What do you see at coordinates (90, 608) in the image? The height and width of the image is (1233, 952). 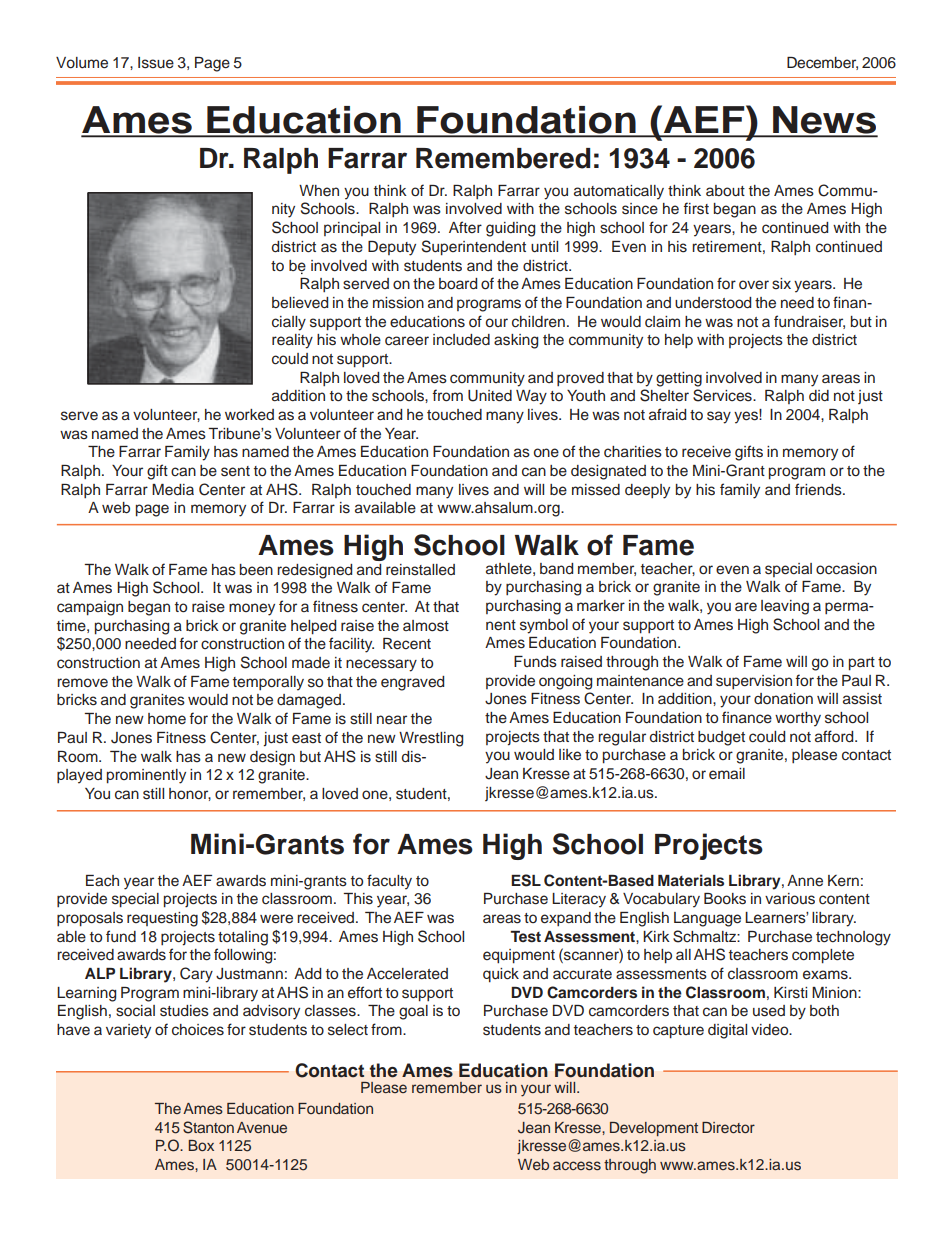 I see `campaign` at bounding box center [90, 608].
